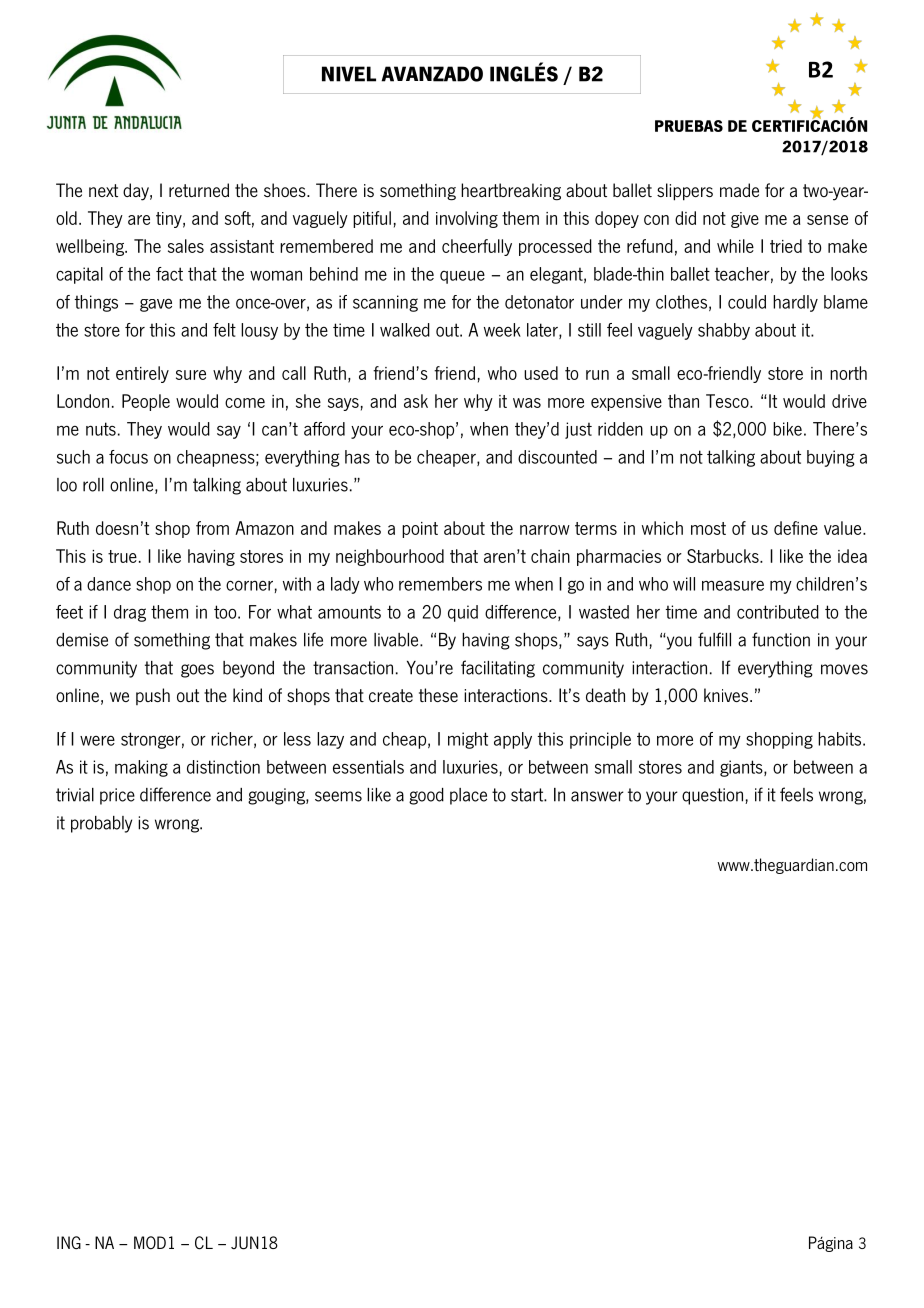  What do you see at coordinates (796, 528) in the screenshot?
I see `define` at bounding box center [796, 528].
